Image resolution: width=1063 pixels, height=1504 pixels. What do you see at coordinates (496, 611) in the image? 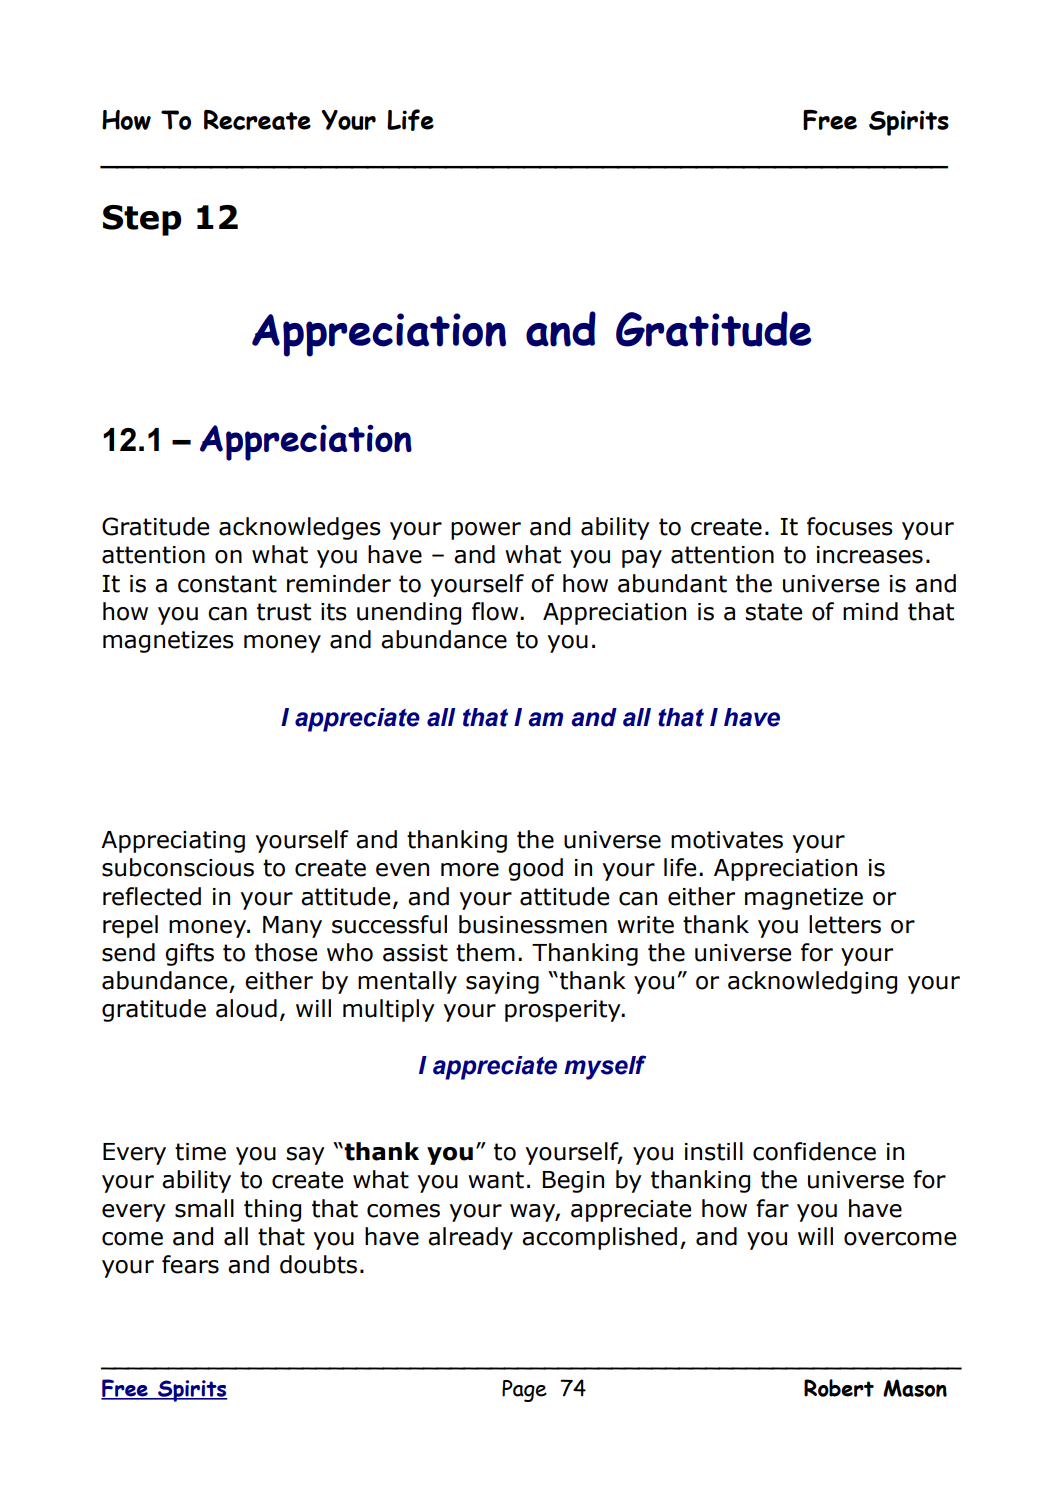
I see `flow` at bounding box center [496, 611].
